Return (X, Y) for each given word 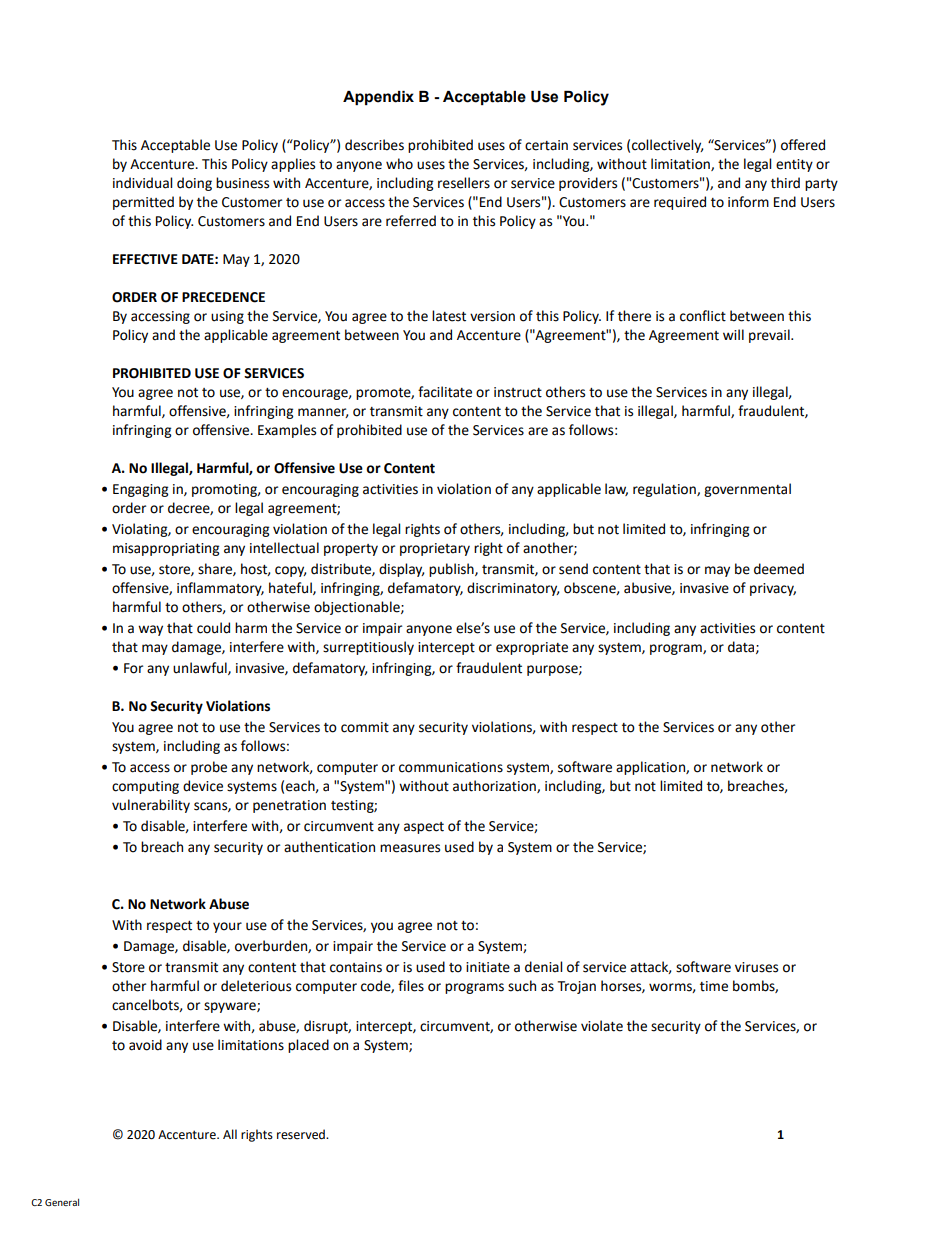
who (399, 164)
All (230, 1134)
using (227, 317)
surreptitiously (368, 648)
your (227, 927)
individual (142, 183)
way (150, 630)
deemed (779, 569)
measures (410, 848)
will (733, 334)
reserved (302, 1134)
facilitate (445, 392)
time (714, 986)
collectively (667, 146)
